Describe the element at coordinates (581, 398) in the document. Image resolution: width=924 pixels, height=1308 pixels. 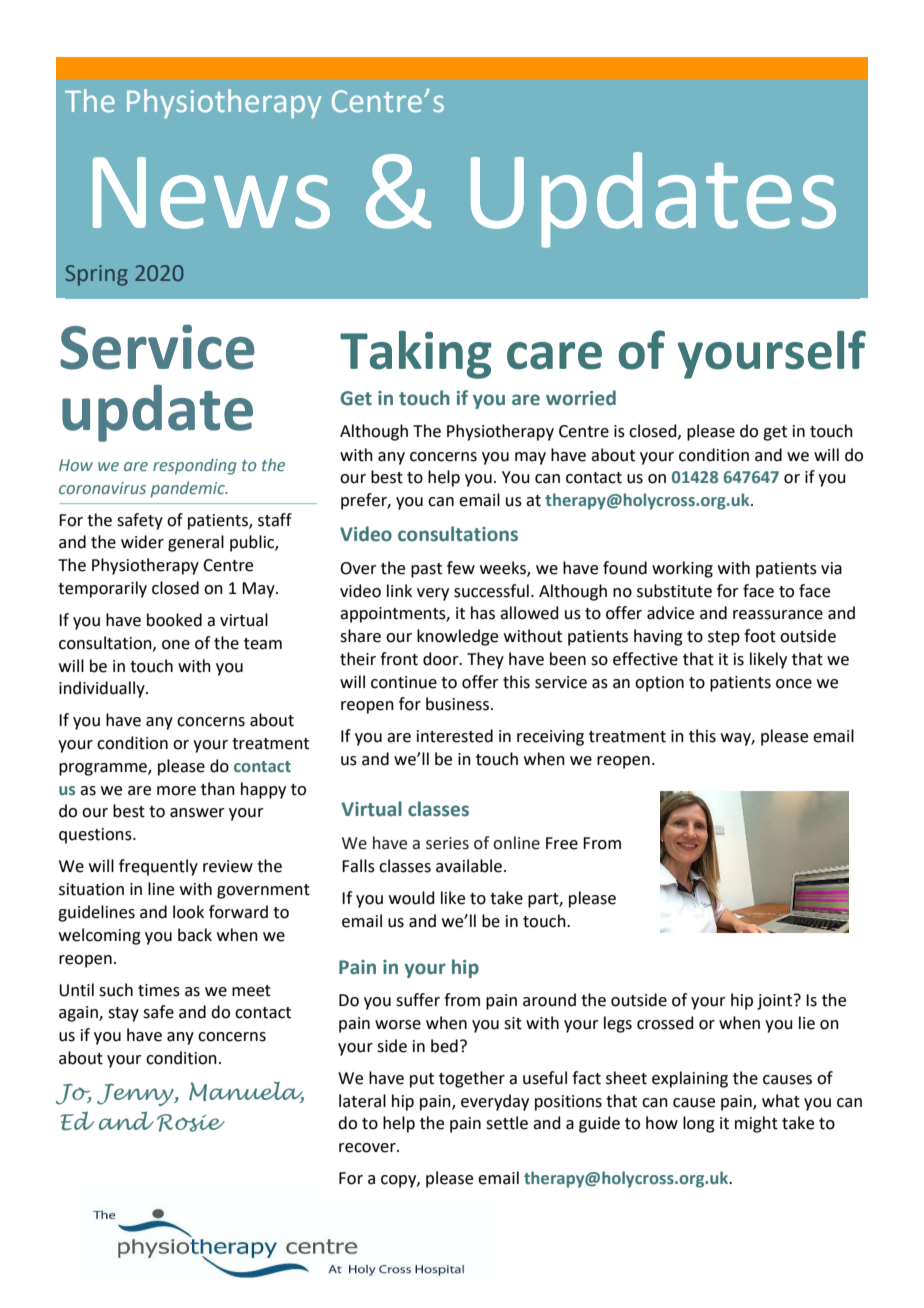
I see `worried` at that location.
